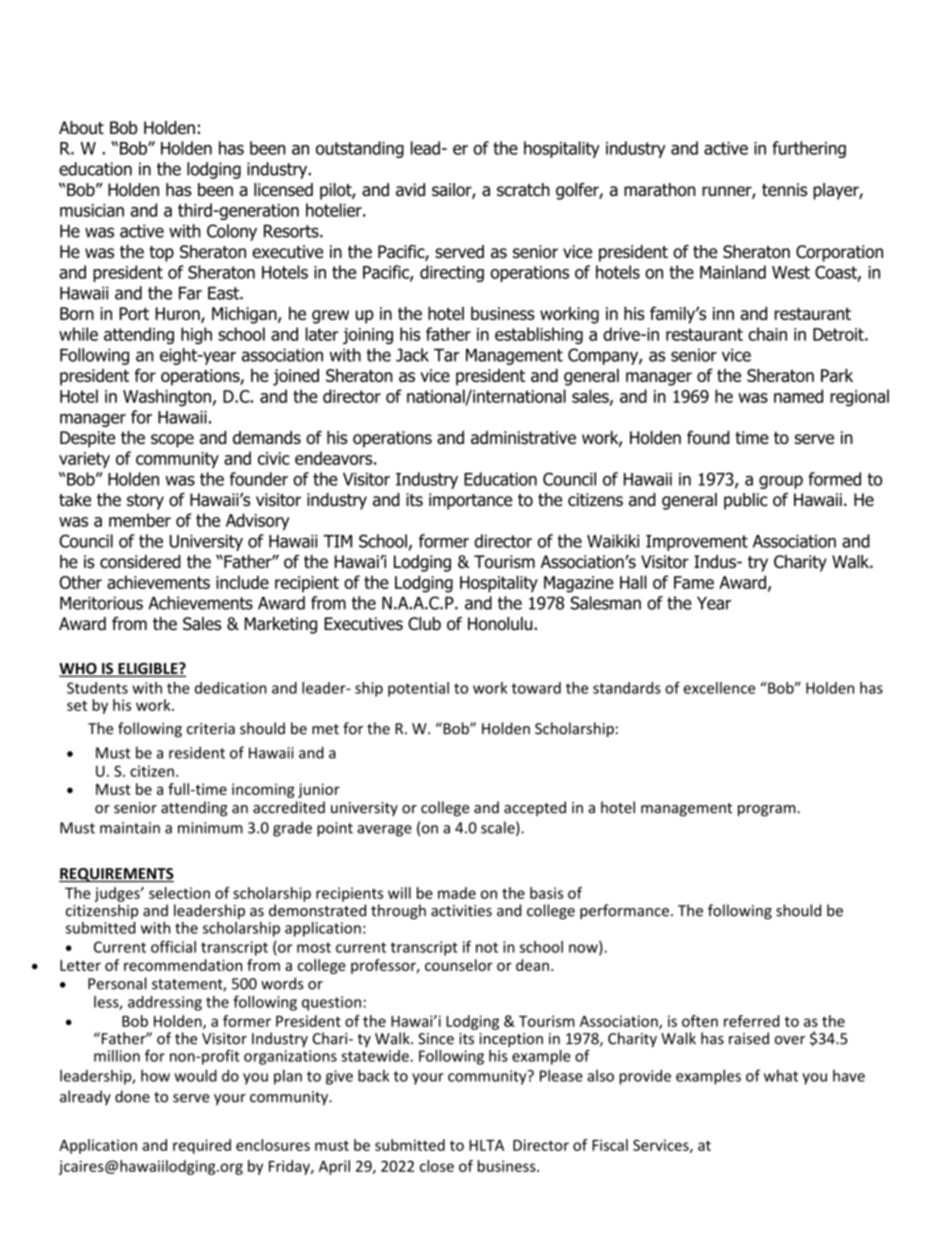  I want to click on dedication, so click(231, 688).
